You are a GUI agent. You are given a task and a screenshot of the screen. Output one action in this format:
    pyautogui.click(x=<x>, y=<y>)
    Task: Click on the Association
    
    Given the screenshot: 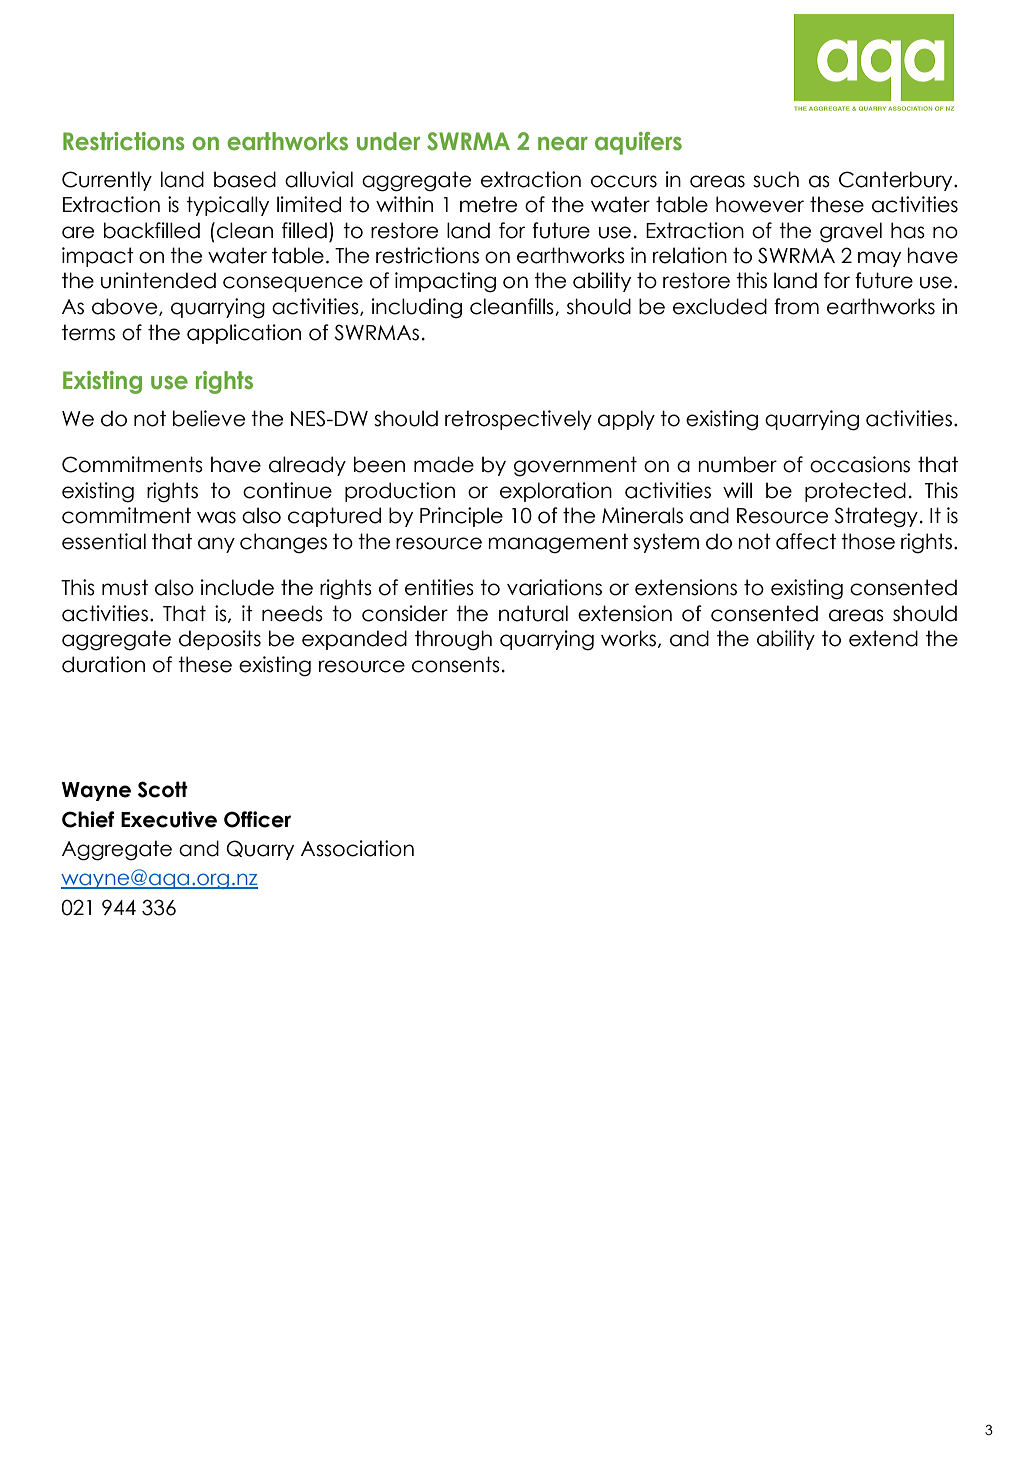 What is the action you would take?
    pyautogui.click(x=357, y=848)
